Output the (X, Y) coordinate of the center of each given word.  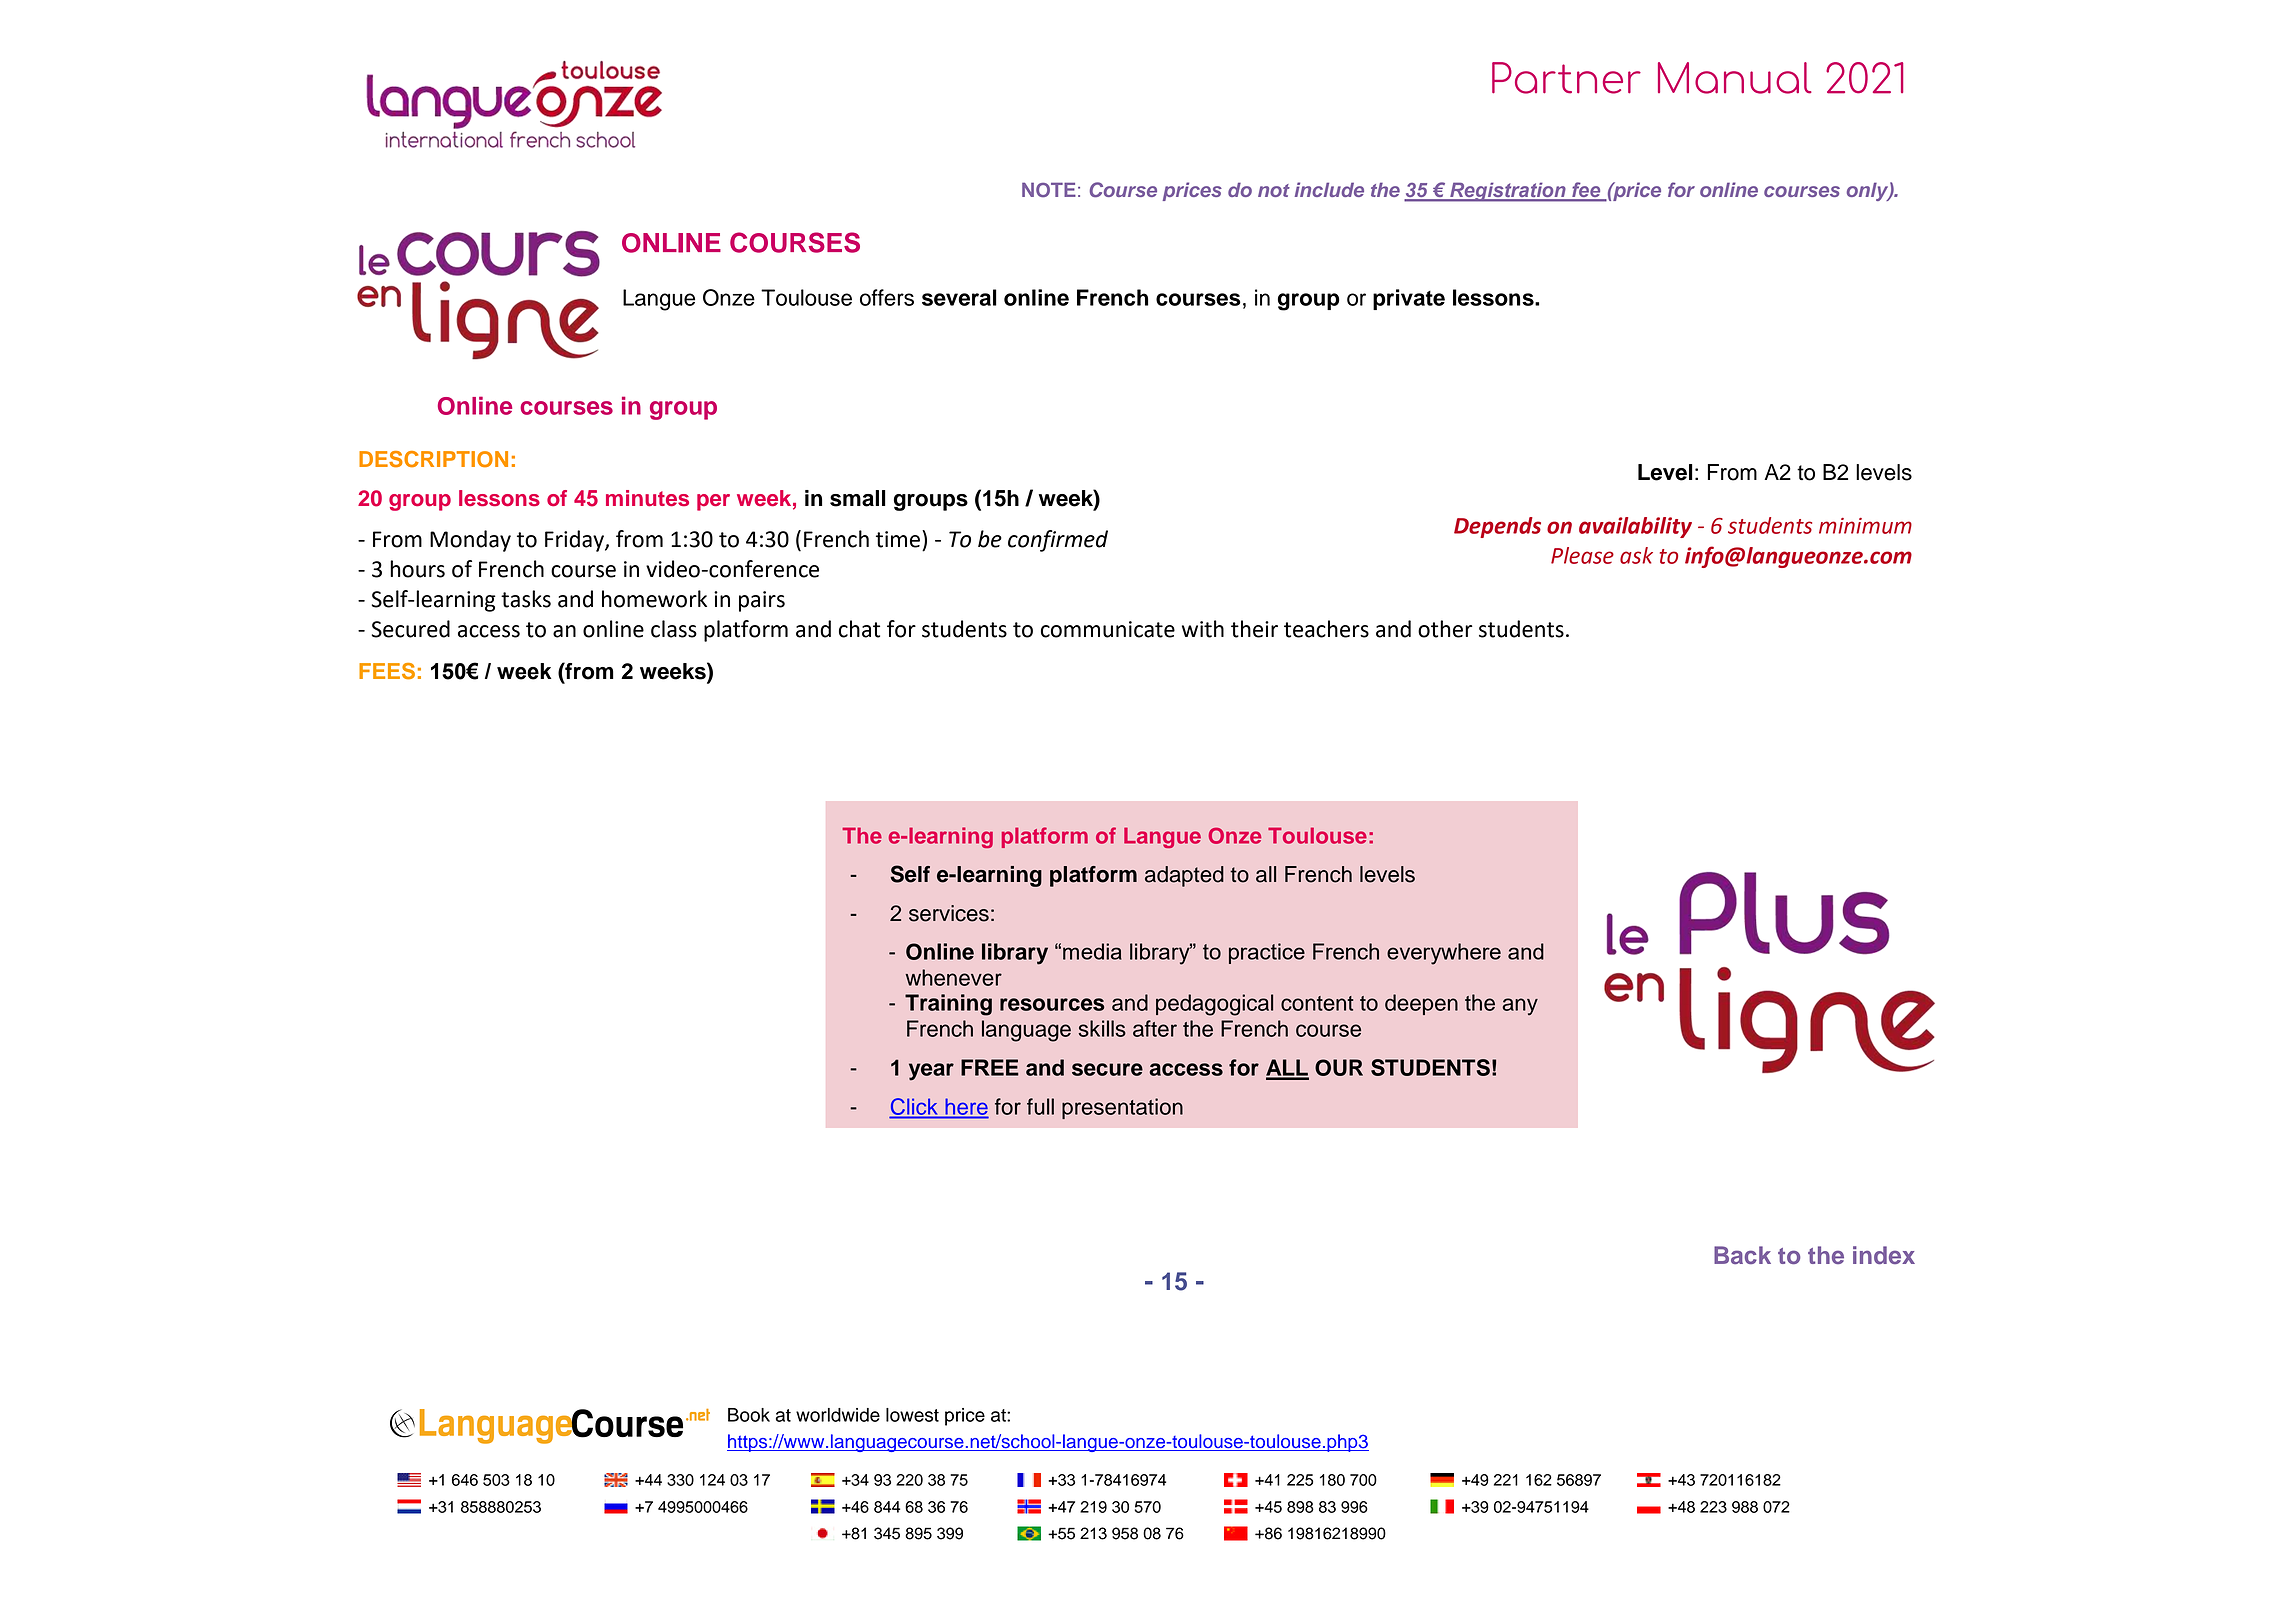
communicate (1108, 629)
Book (749, 1415)
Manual (1735, 78)
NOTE (1049, 190)
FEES (387, 671)
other (1445, 629)
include (1329, 189)
